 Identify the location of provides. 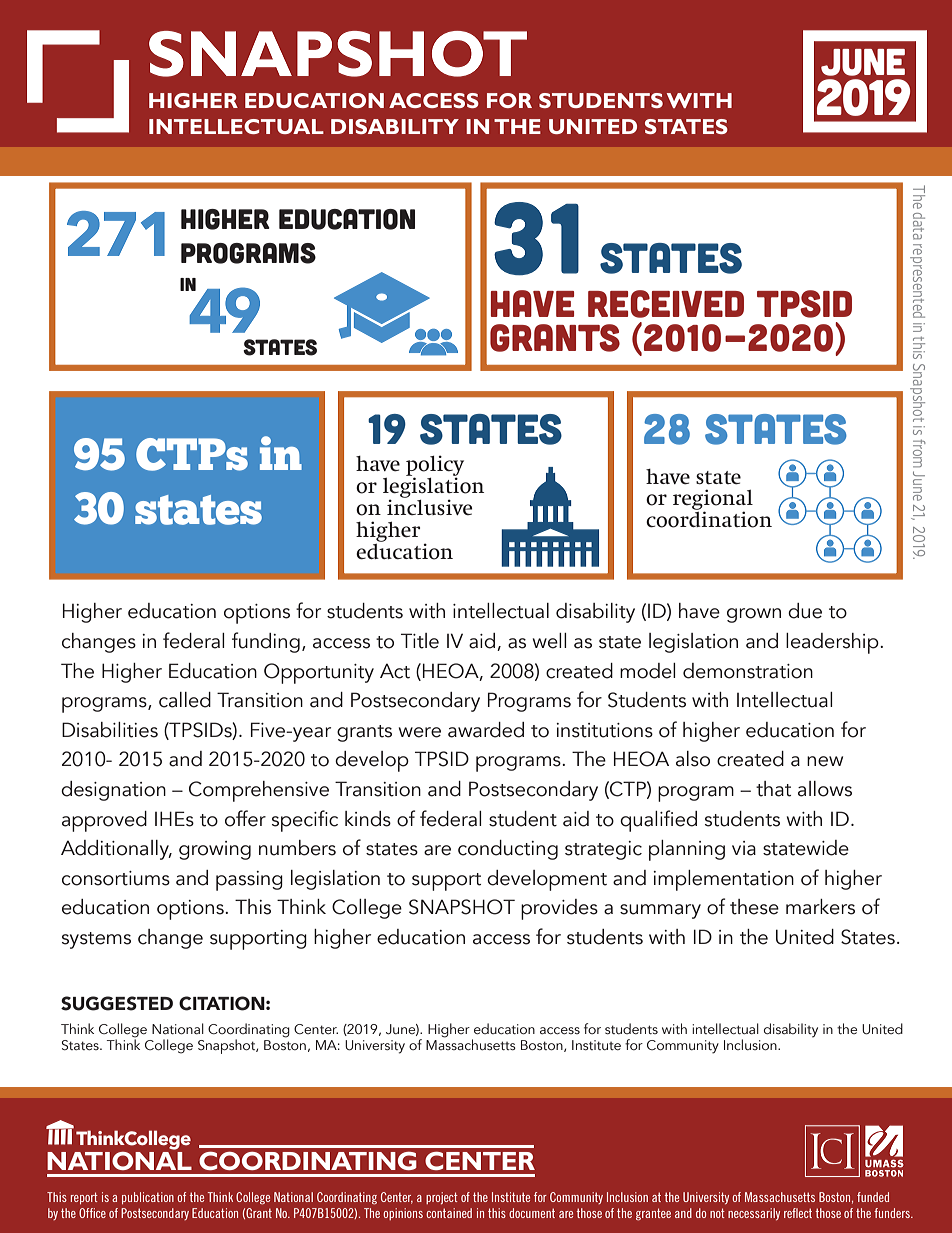
(559, 909).
